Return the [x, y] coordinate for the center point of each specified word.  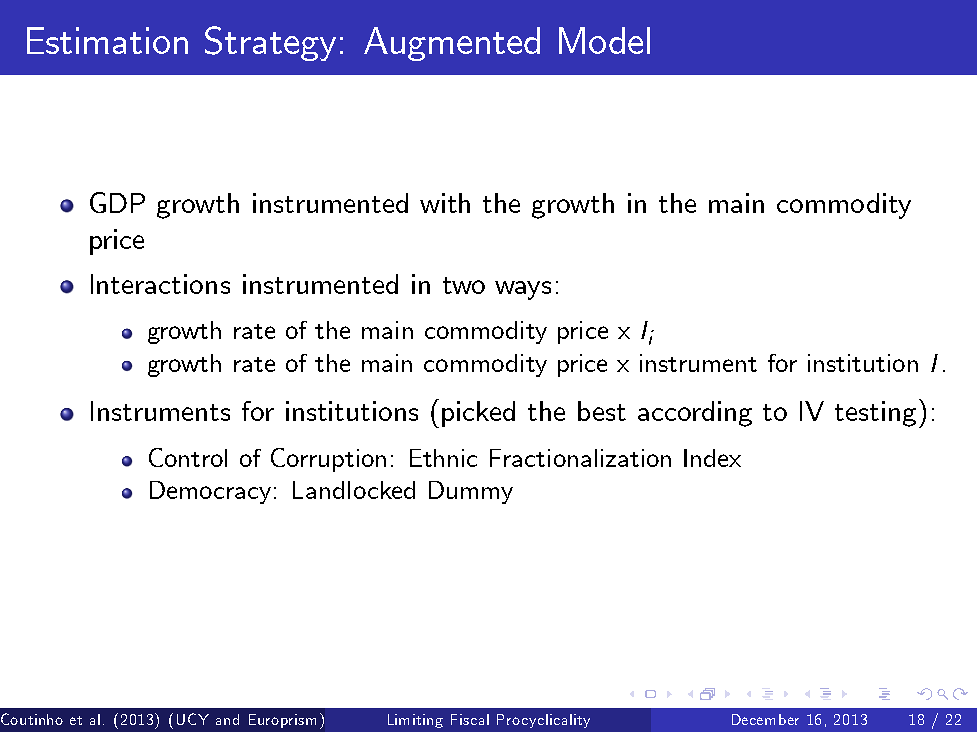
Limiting [415, 721]
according [695, 414]
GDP [117, 202]
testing [875, 414]
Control [188, 457]
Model [604, 40]
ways [523, 290]
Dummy [471, 492]
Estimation [107, 40]
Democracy [210, 492]
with [445, 203]
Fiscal [470, 719]
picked [478, 414]
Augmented [452, 44]
